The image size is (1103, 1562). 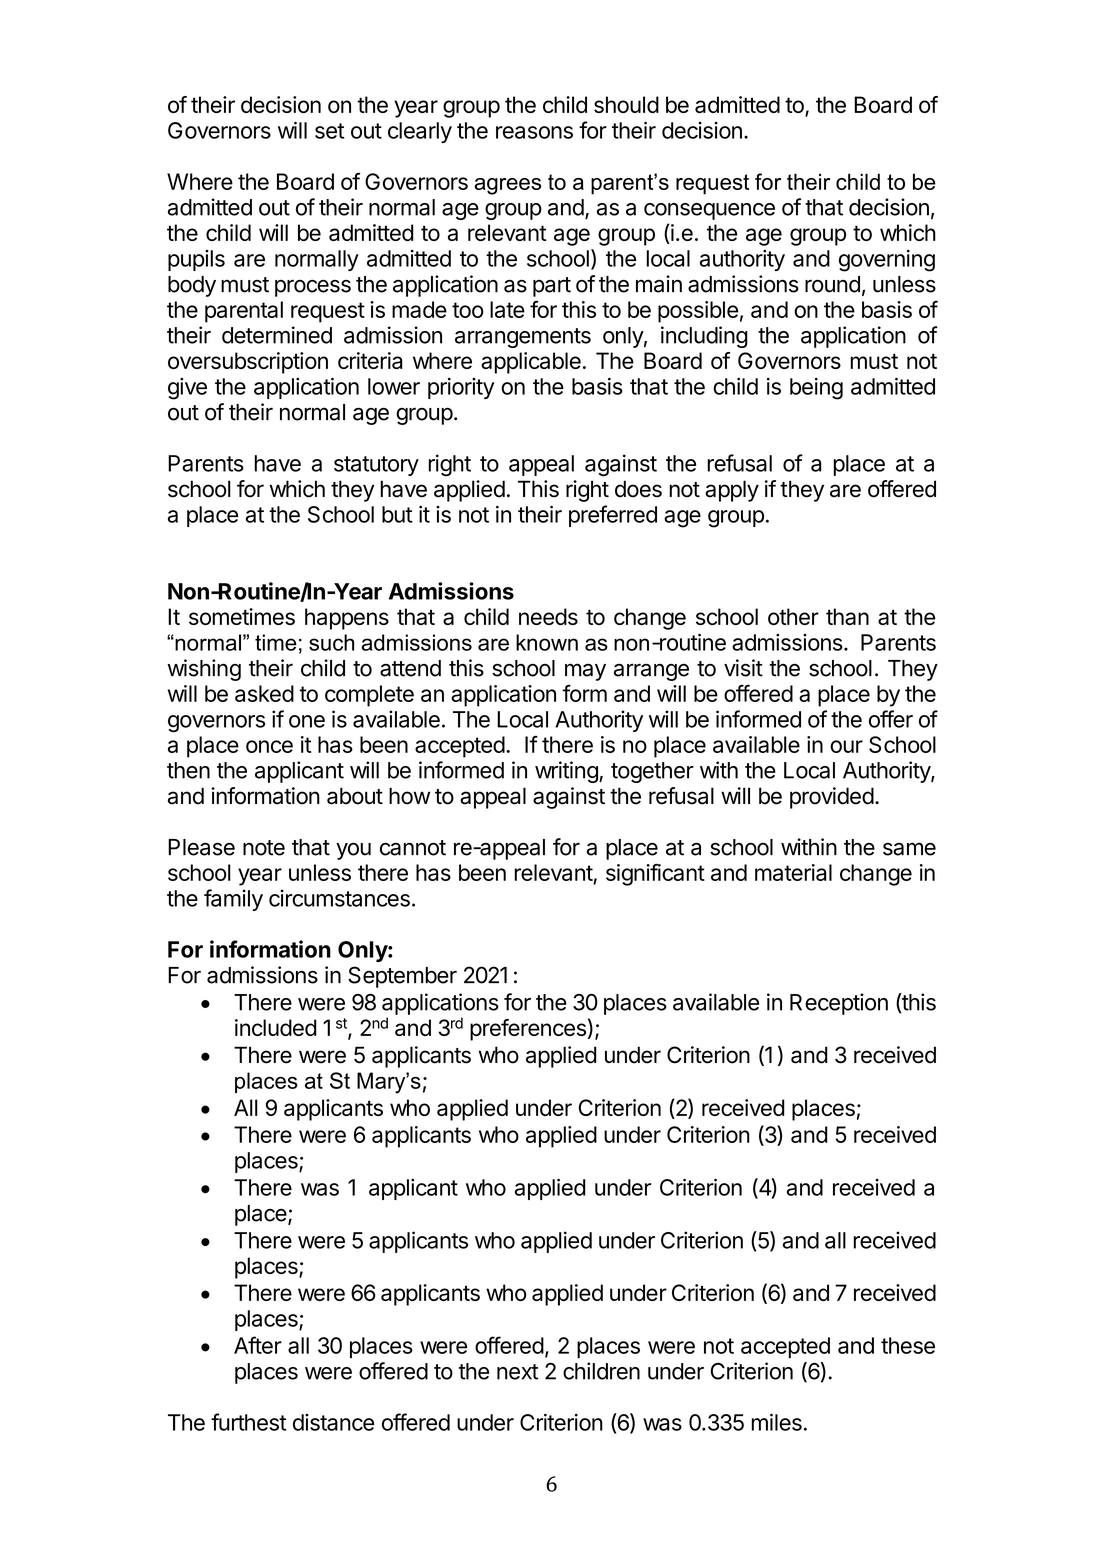 What do you see at coordinates (329, 131) in the screenshot?
I see `set` at bounding box center [329, 131].
